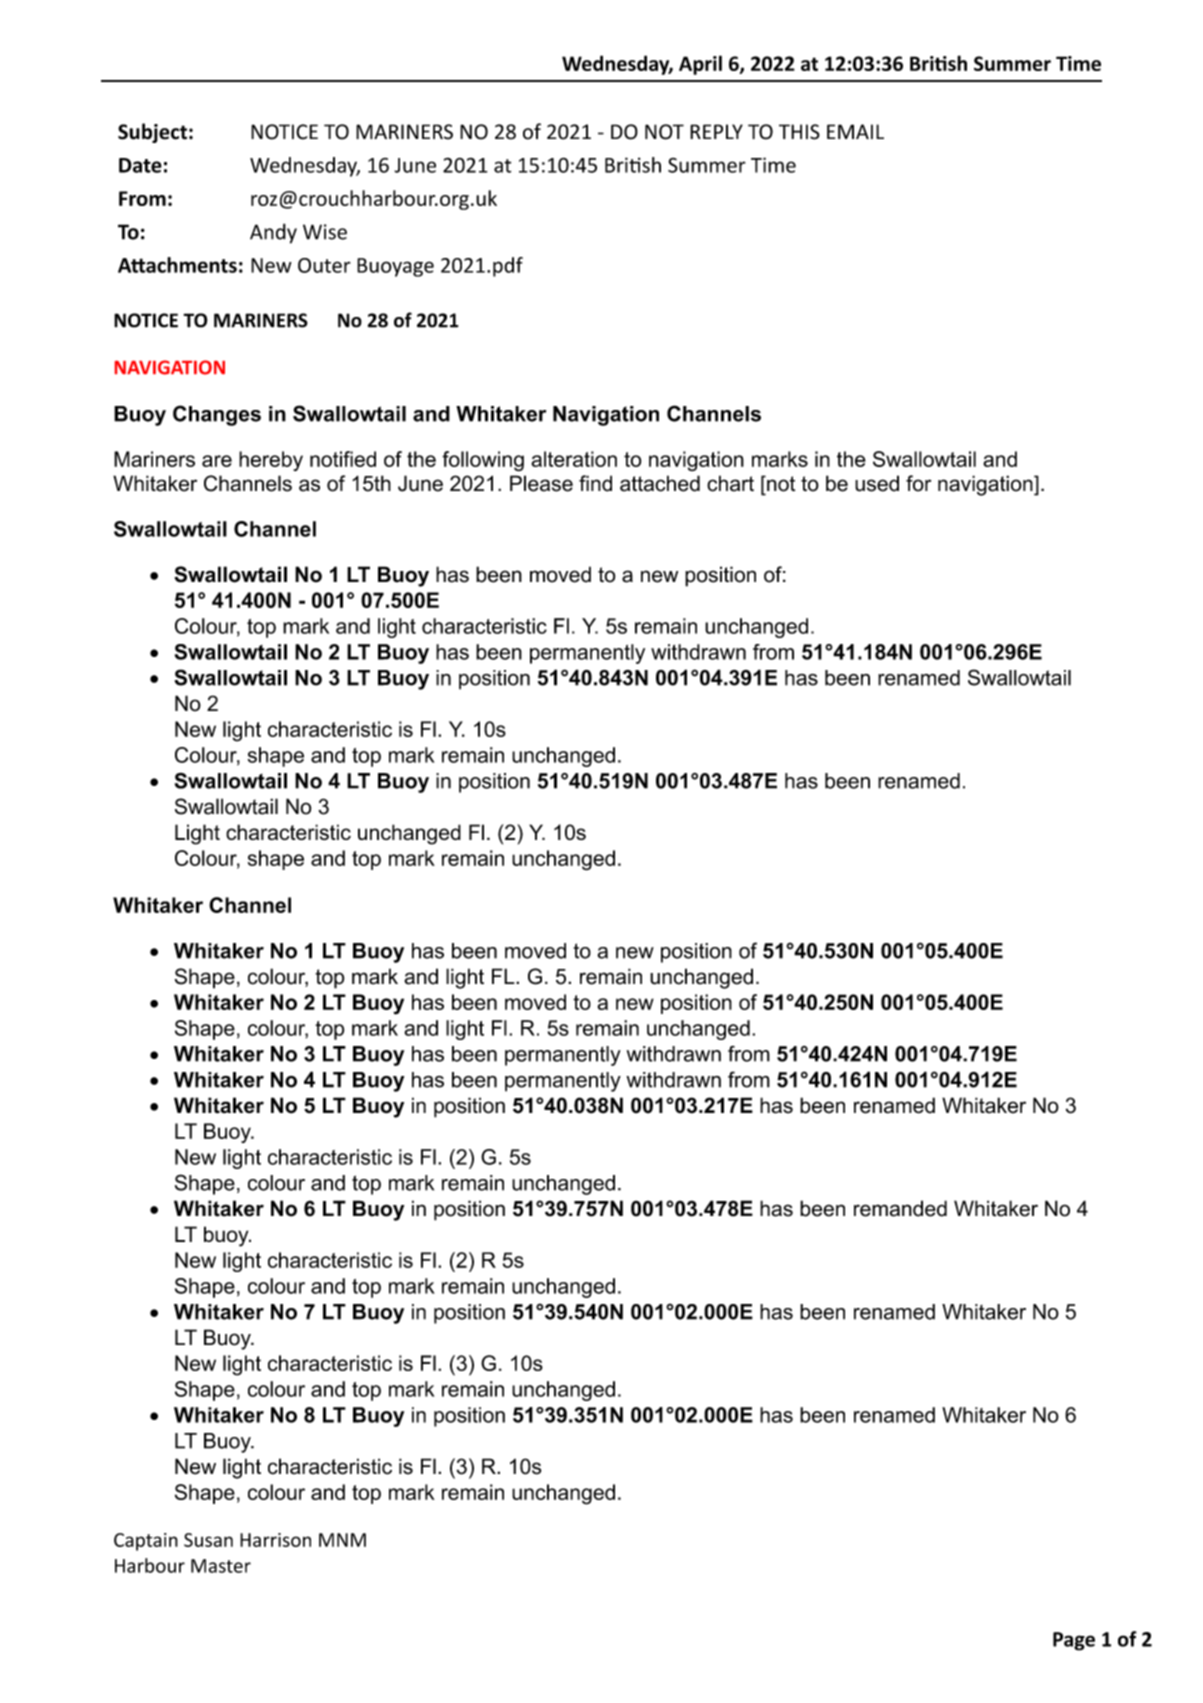  Describe the element at coordinates (855, 131) in the screenshot. I see `EMAIL` at that location.
